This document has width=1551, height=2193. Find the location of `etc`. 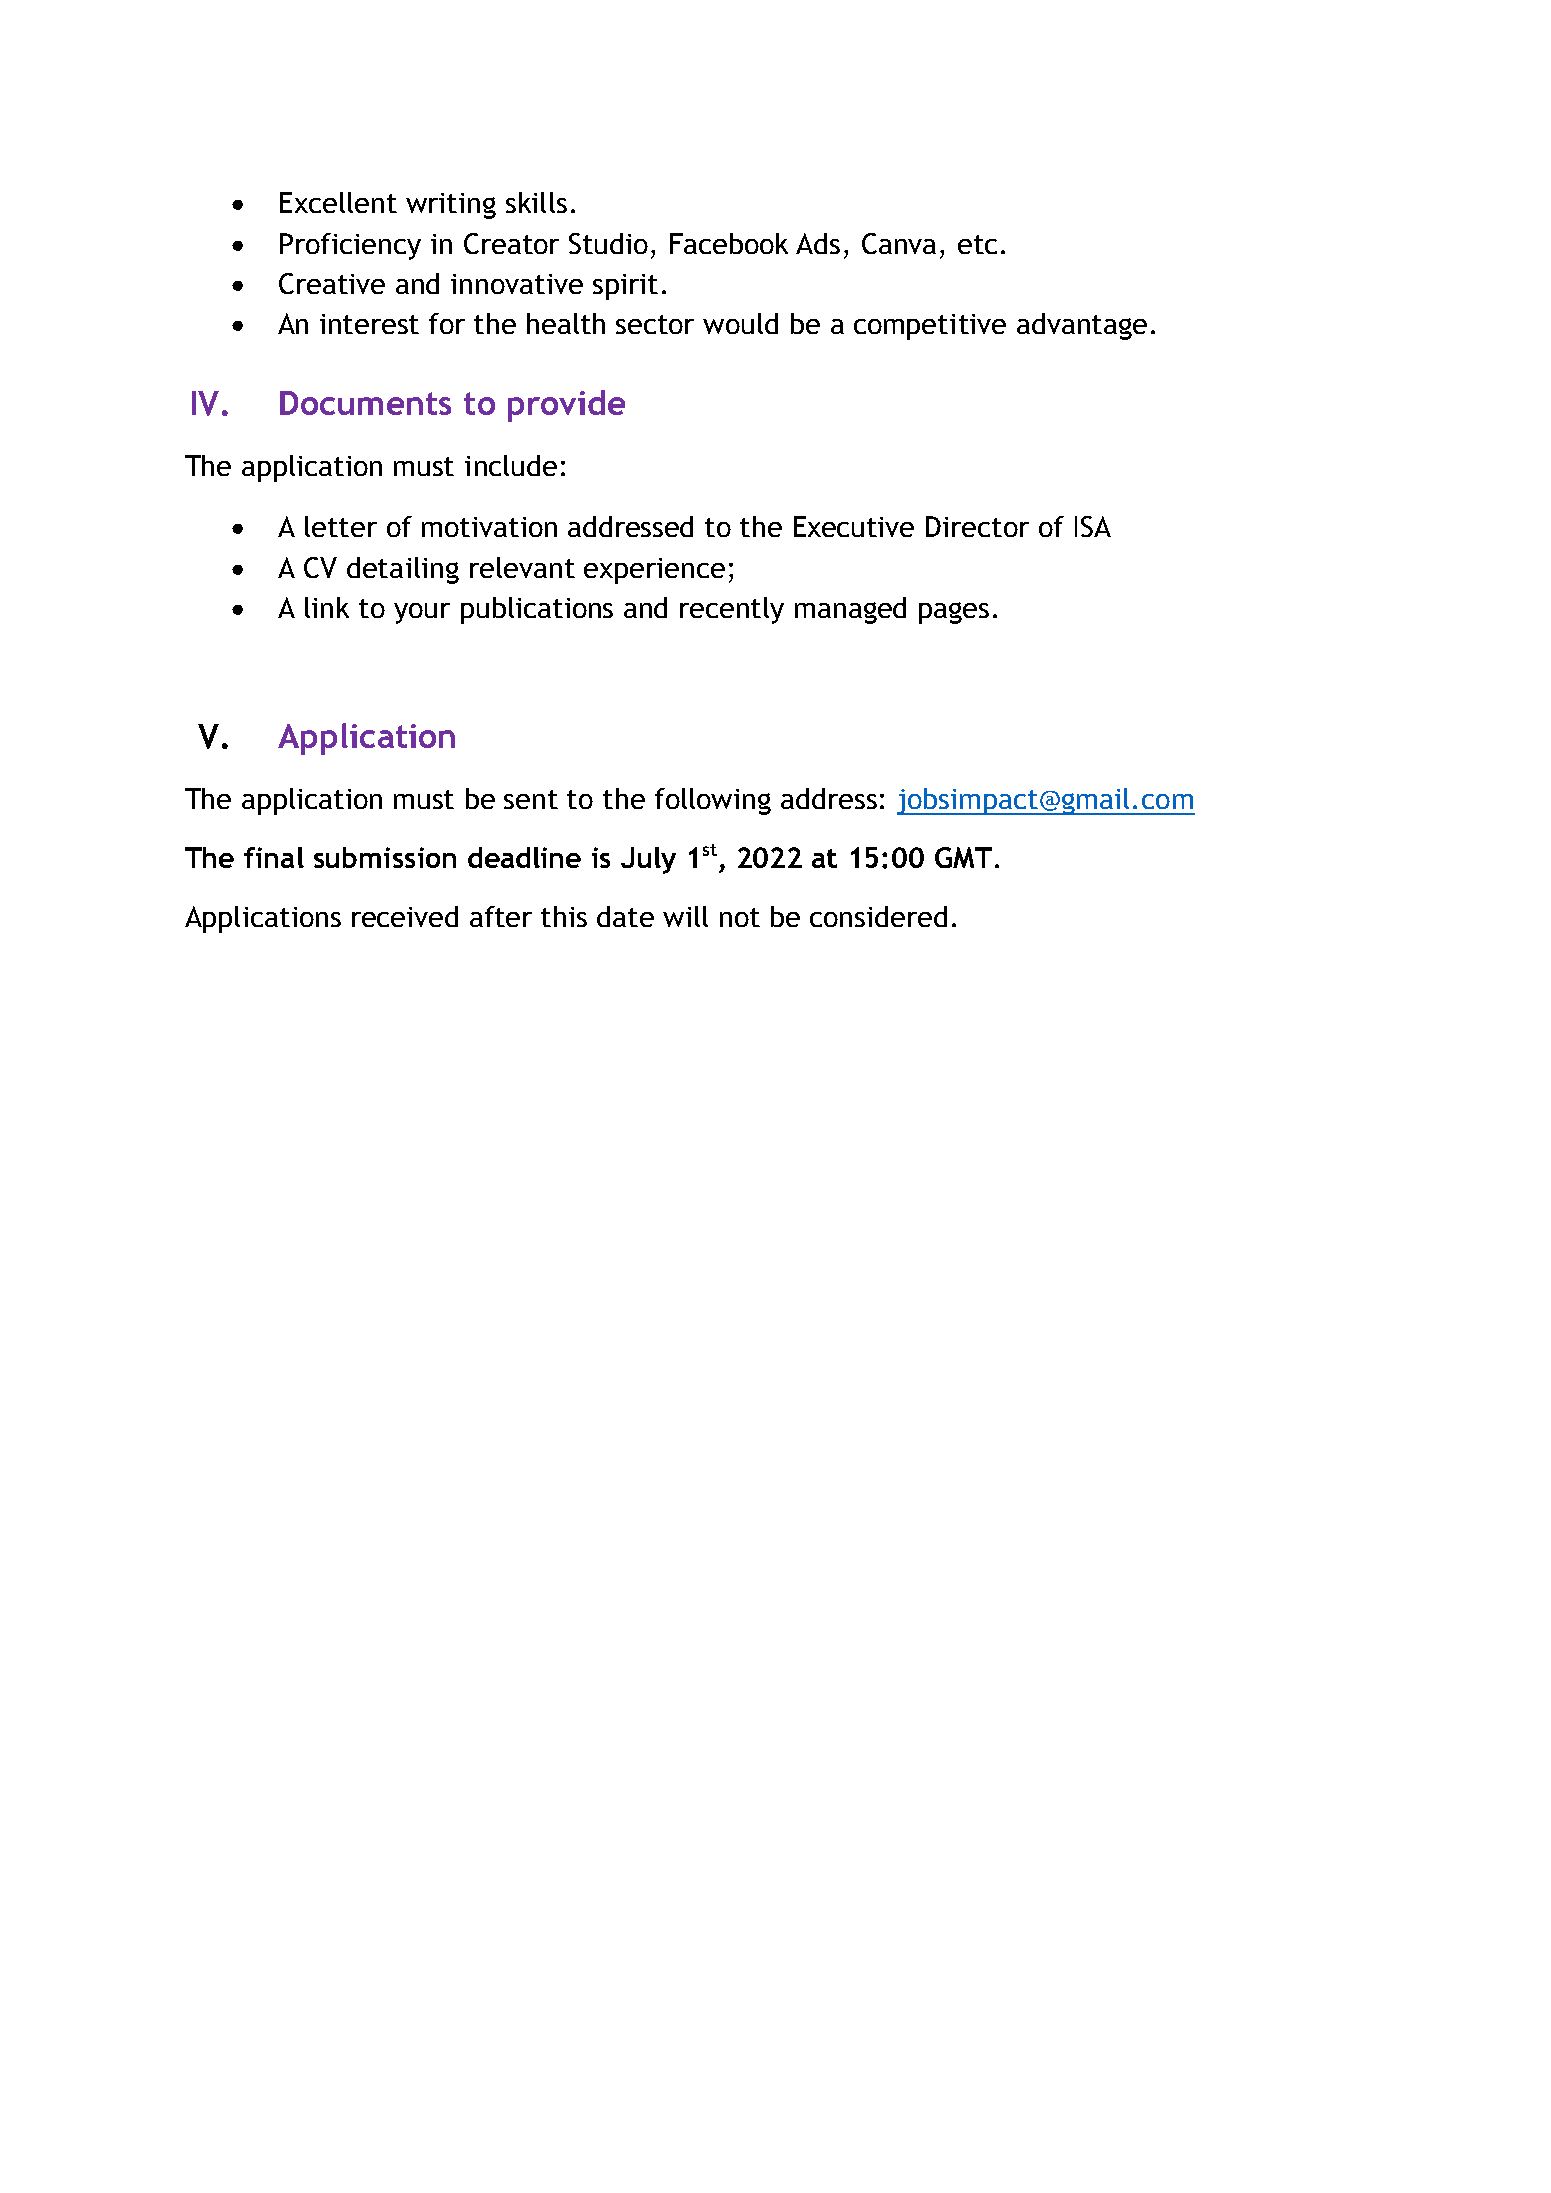

etc is located at coordinates (977, 244).
